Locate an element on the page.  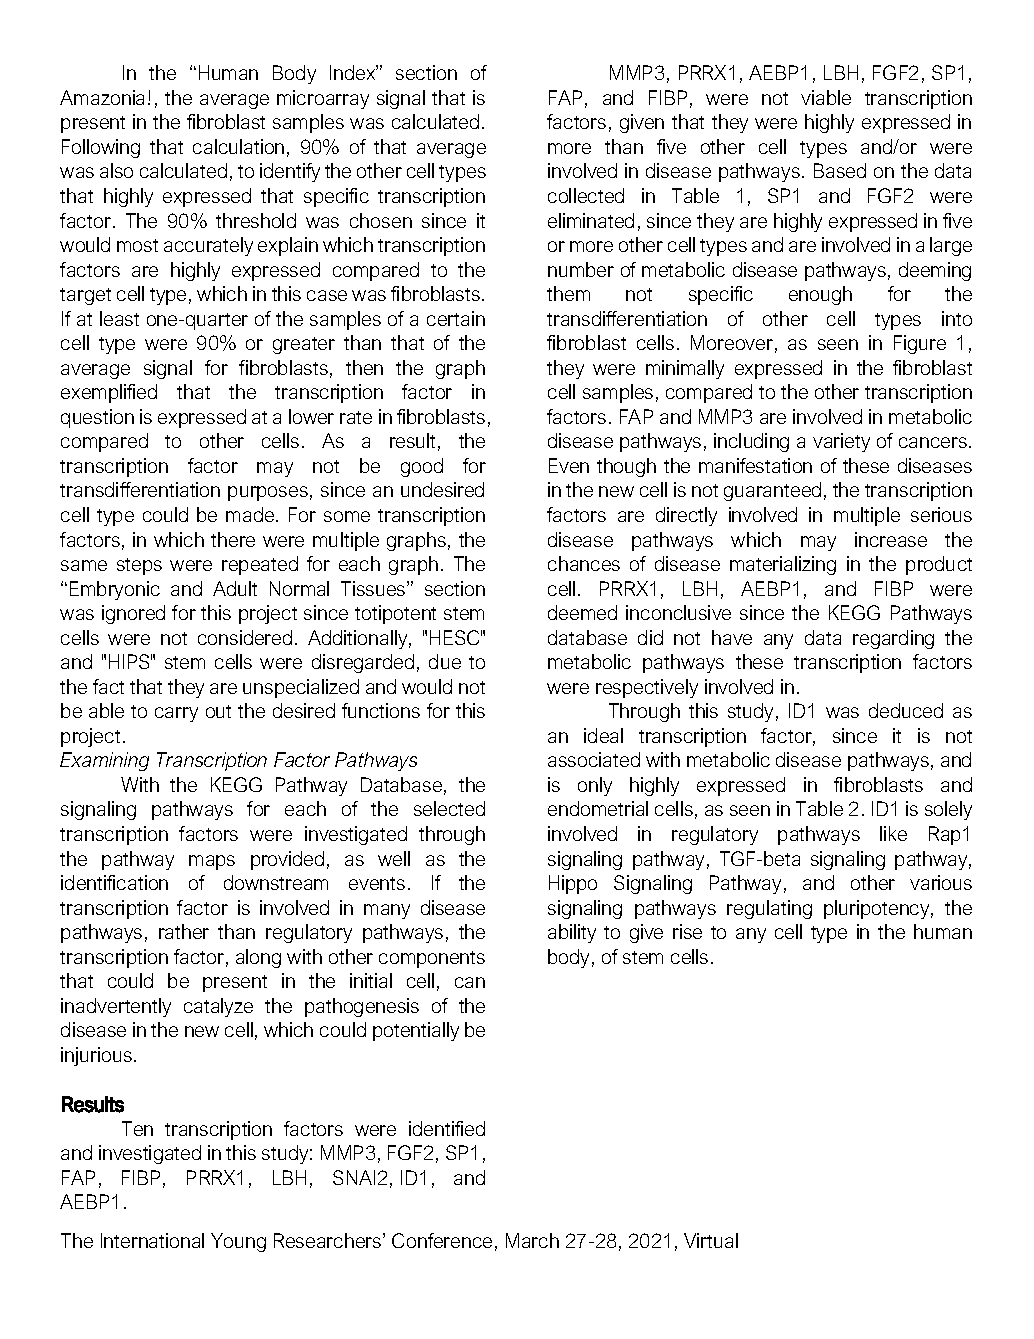
International is located at coordinates (152, 1240).
